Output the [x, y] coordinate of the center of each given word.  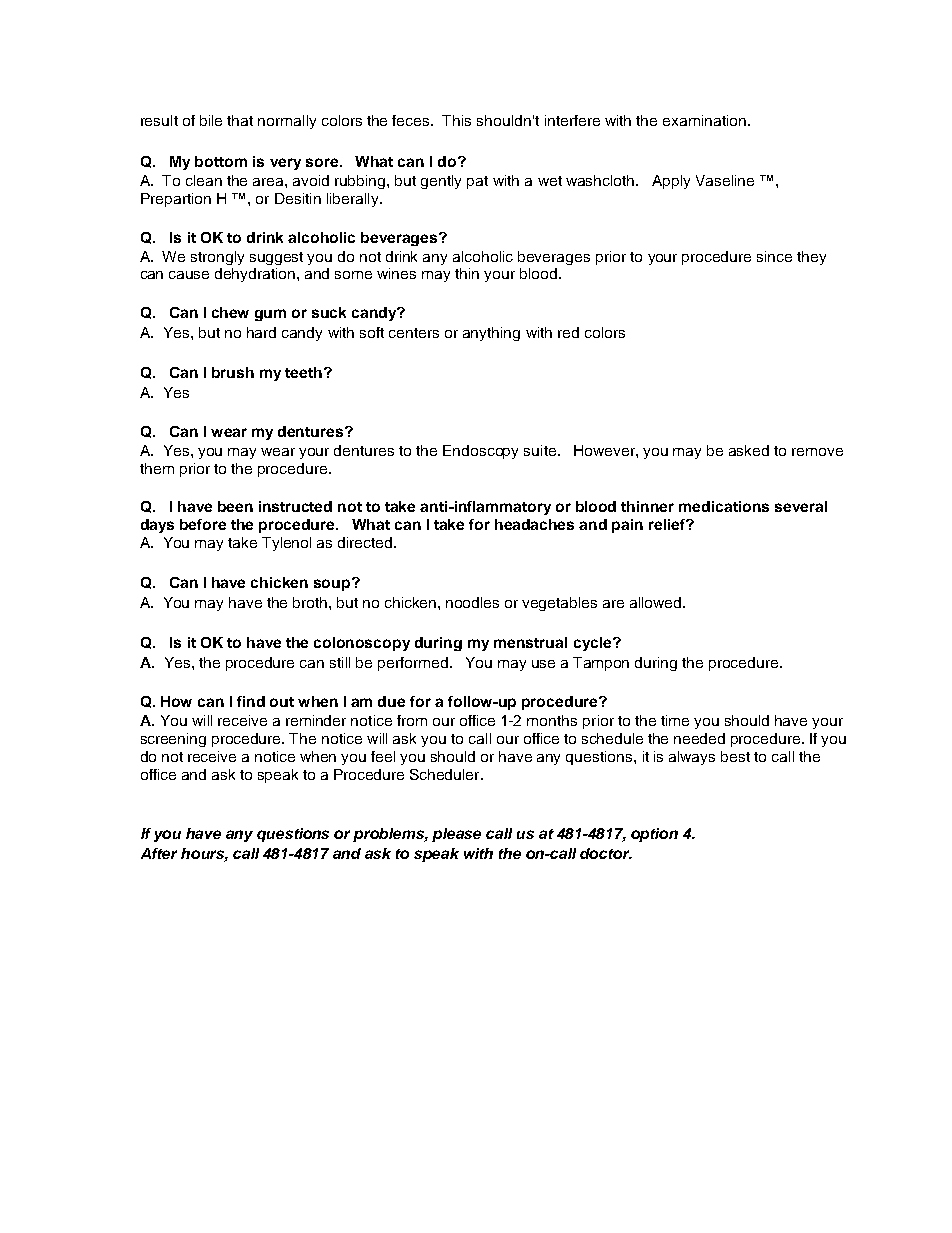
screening [173, 740]
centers [414, 333]
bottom [221, 161]
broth [311, 602]
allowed [657, 602]
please [456, 835]
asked [749, 450]
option [654, 835]
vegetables [559, 604]
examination [704, 120]
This [456, 120]
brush [233, 372]
